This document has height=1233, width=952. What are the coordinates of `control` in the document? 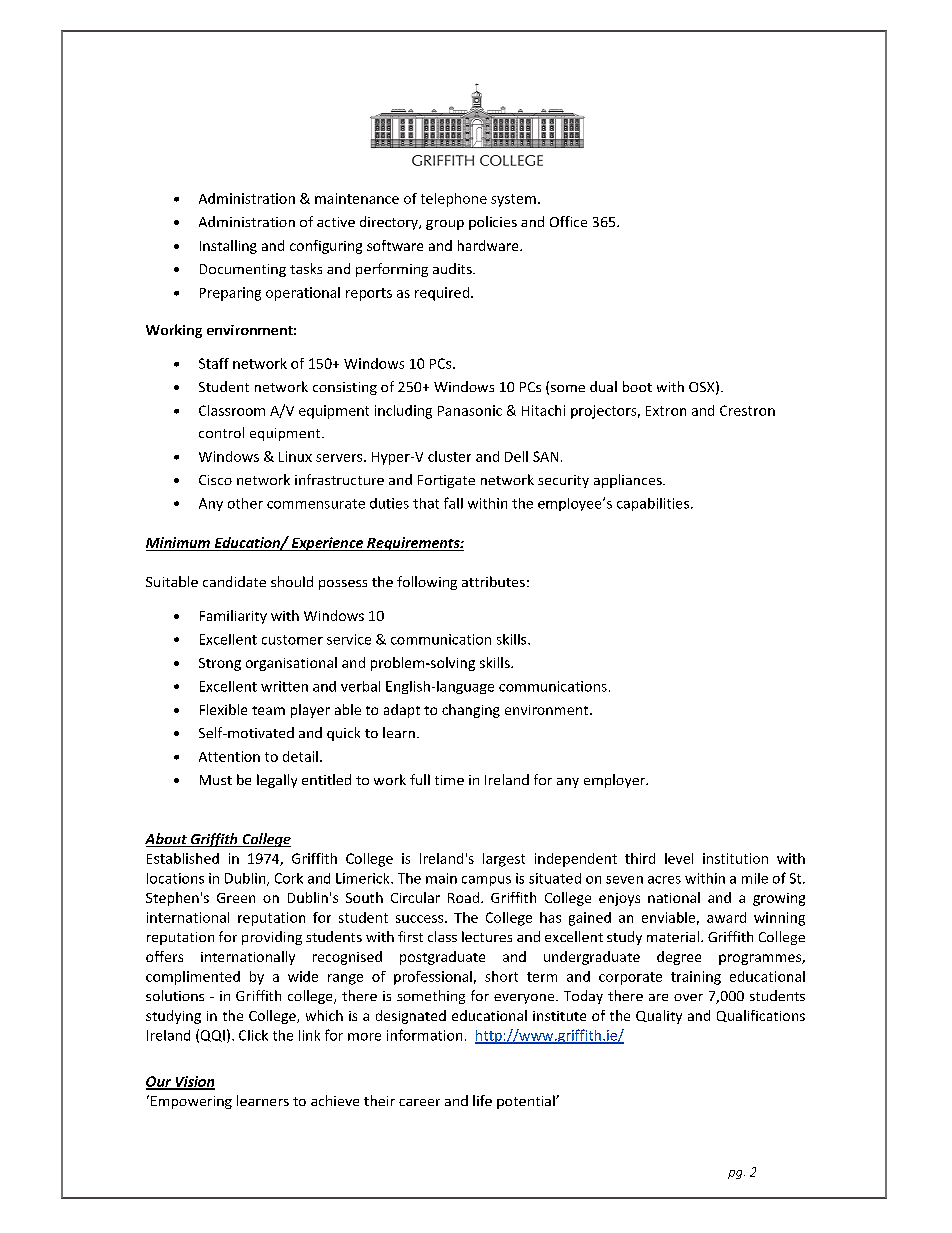 It's located at (221, 432).
